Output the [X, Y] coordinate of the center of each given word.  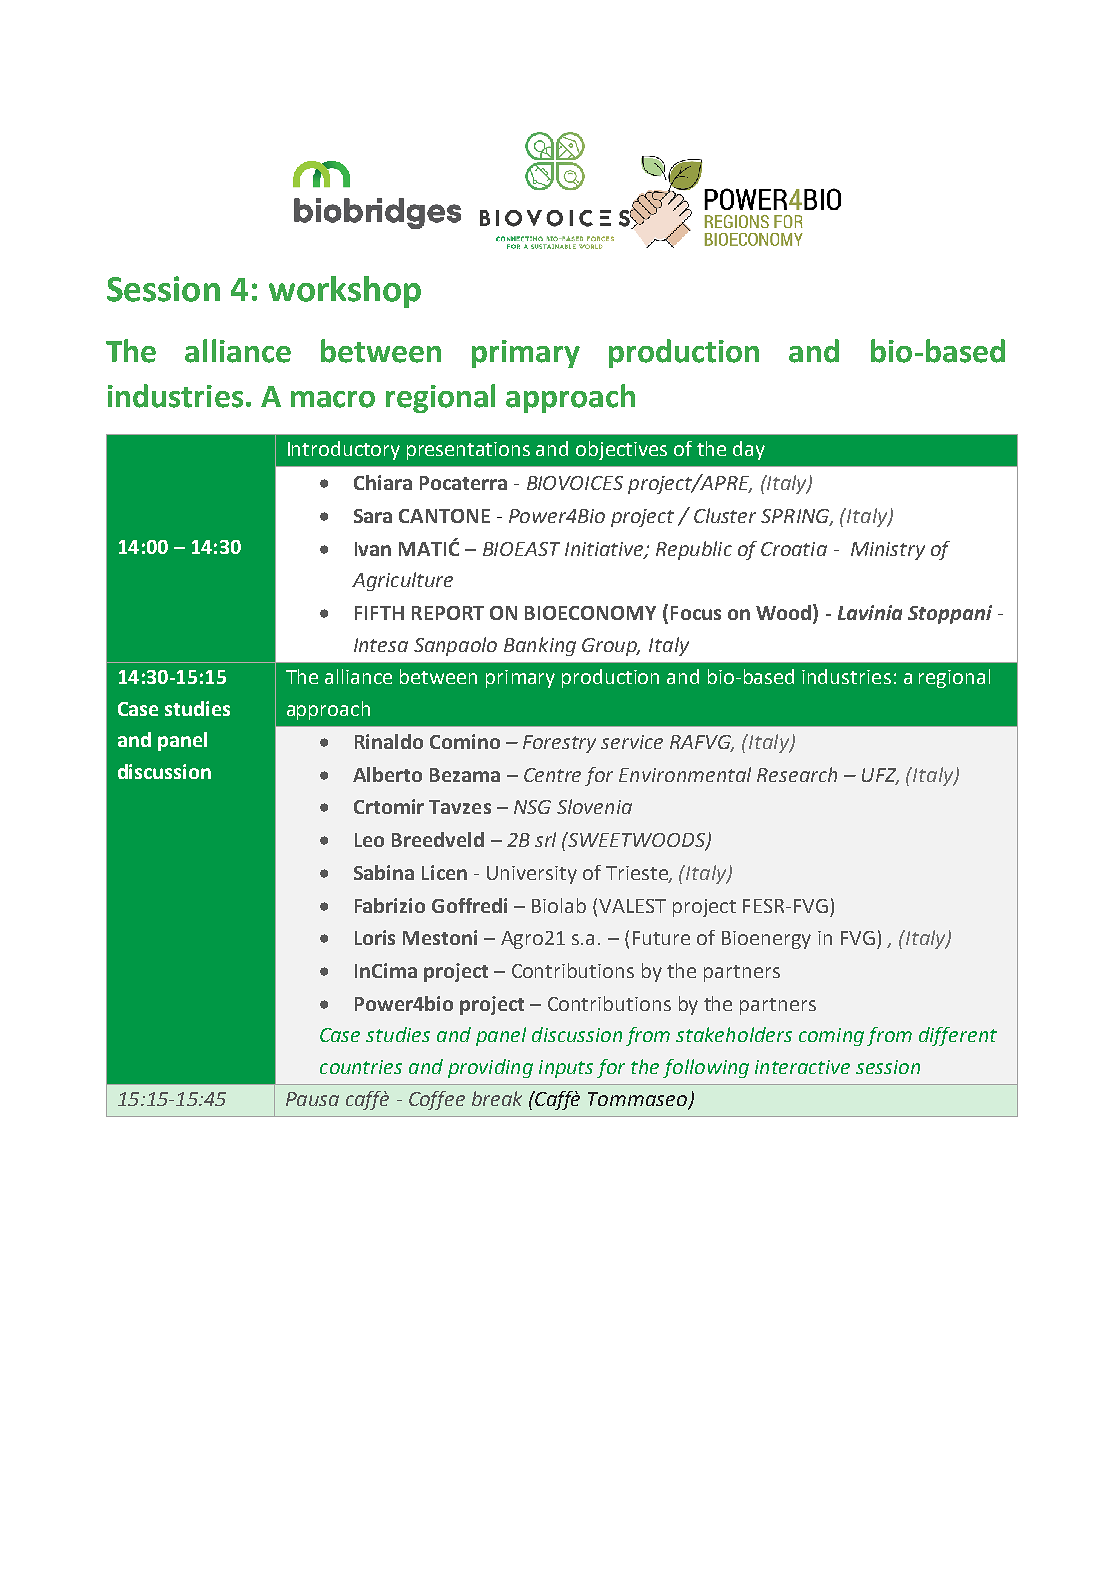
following [706, 1068]
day [749, 450]
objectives [621, 450]
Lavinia [870, 612]
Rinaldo [389, 741]
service [632, 742]
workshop [345, 292]
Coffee [437, 1100]
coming [831, 1037]
